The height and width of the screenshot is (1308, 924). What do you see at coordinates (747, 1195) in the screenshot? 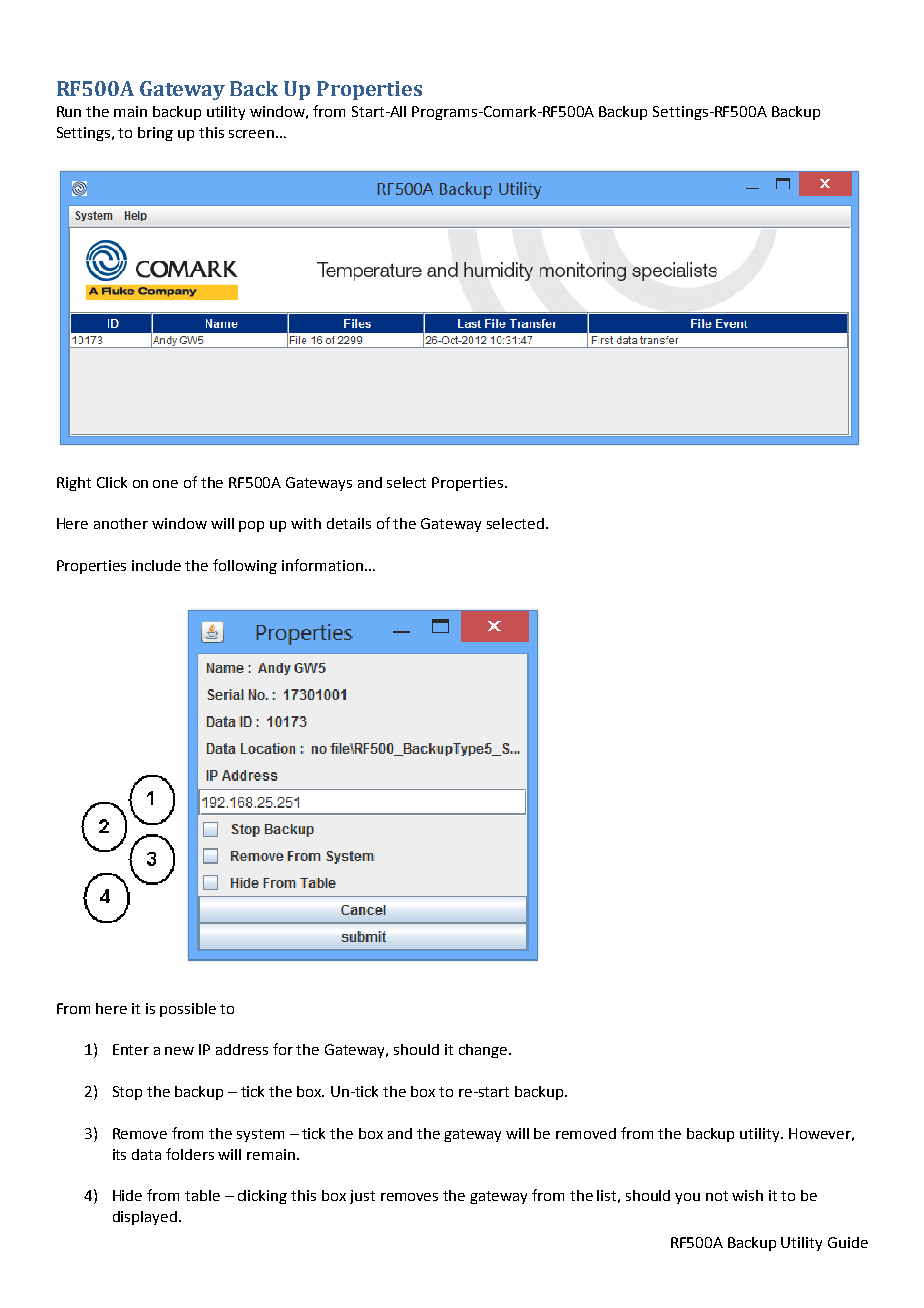
I see `wish` at bounding box center [747, 1195].
